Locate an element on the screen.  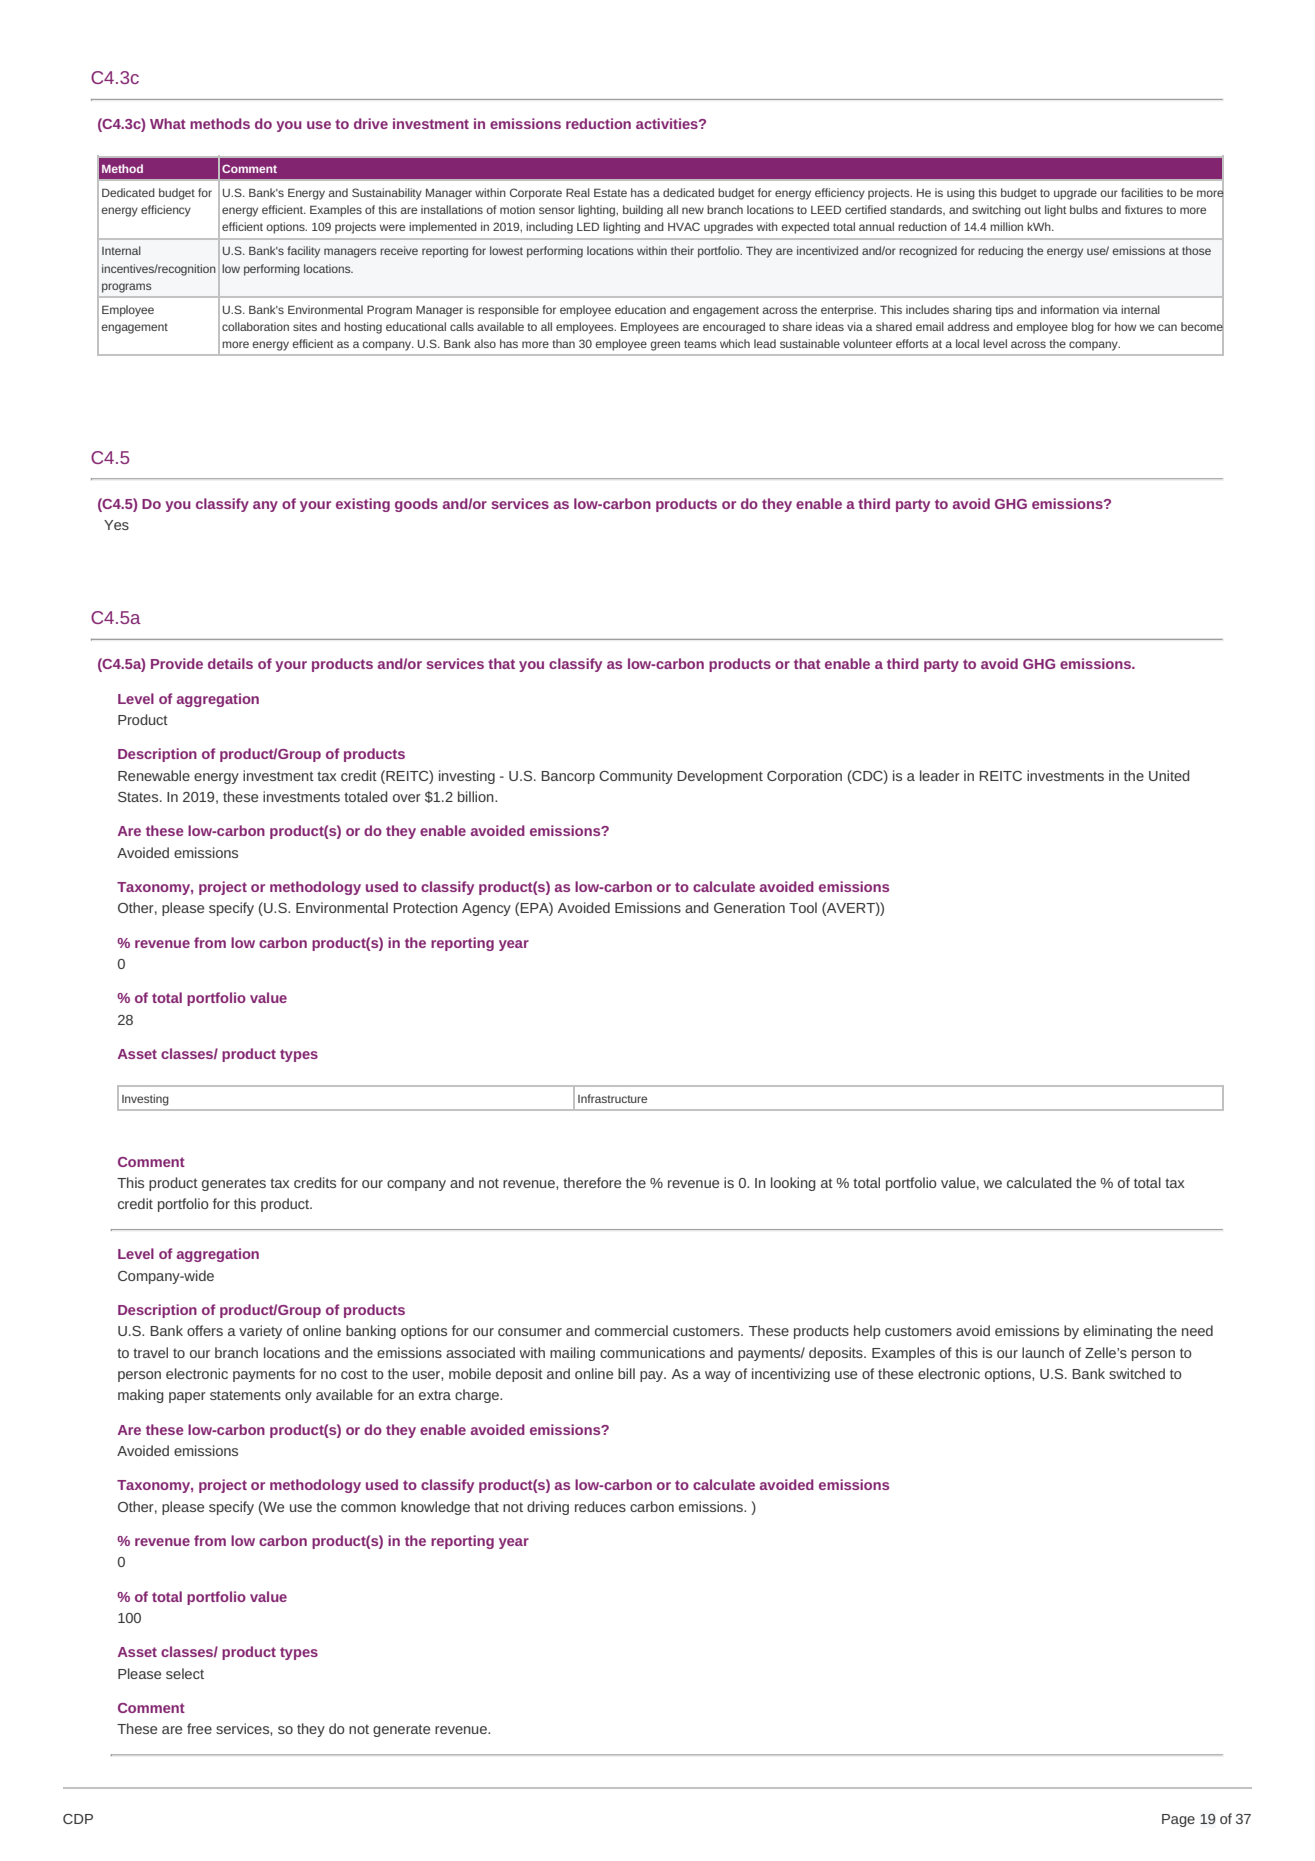
What is located at coordinates (168, 123).
